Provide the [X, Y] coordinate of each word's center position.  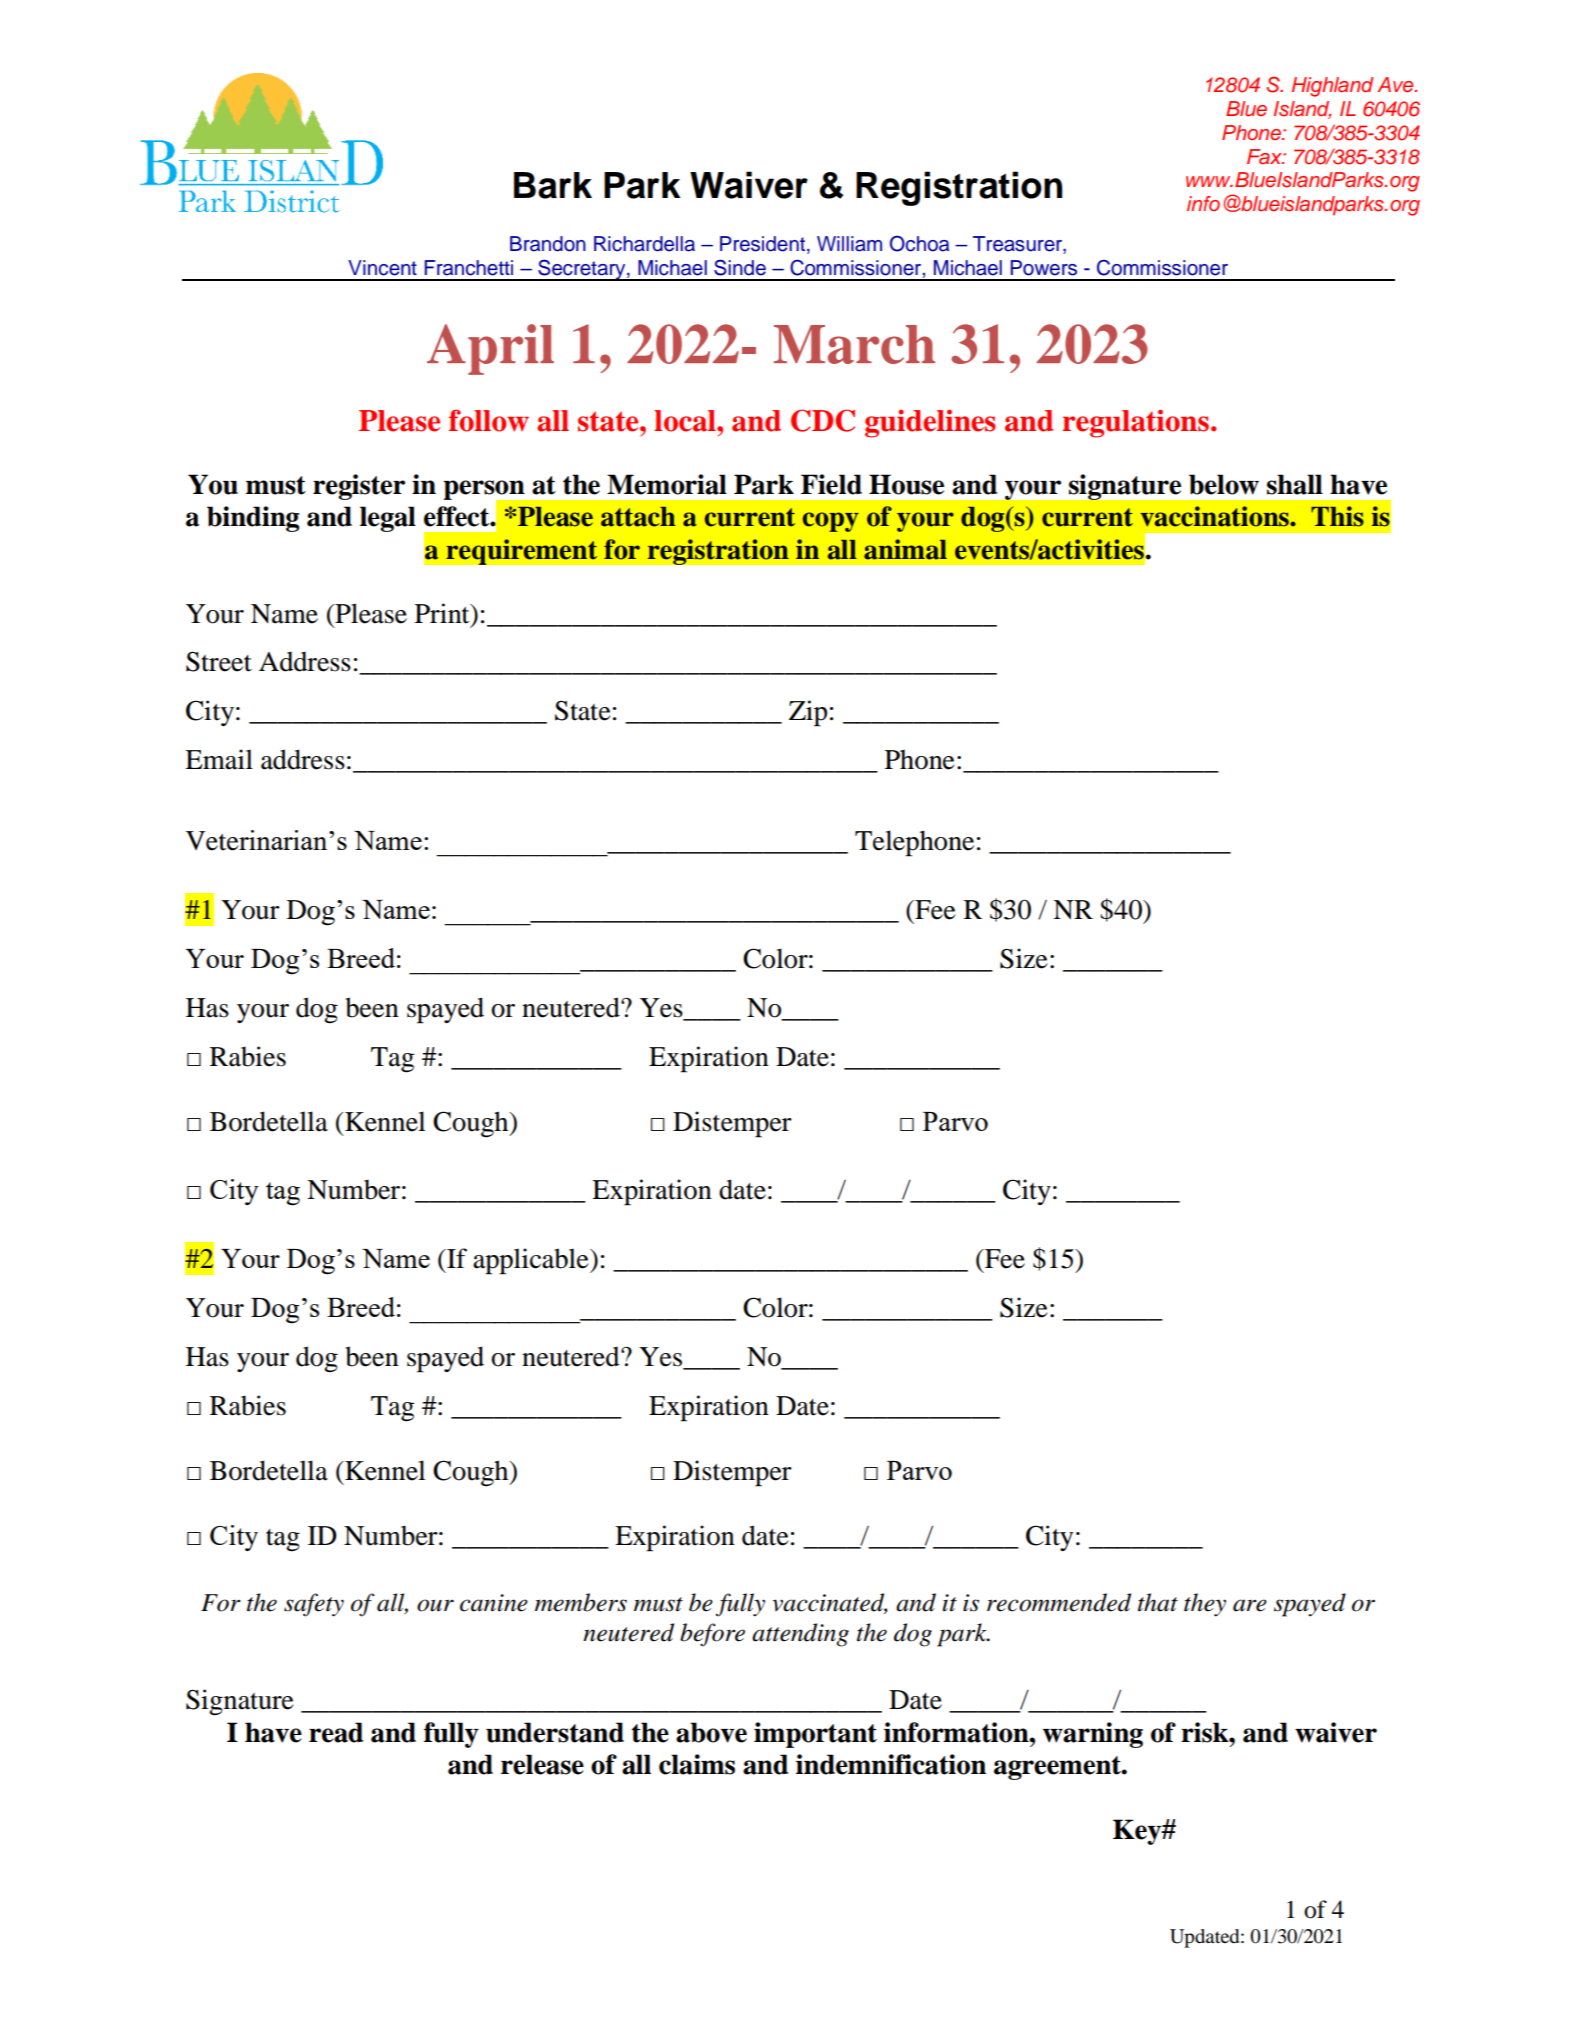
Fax [1266, 157]
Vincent [382, 268]
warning [1093, 1735]
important [815, 1735]
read [336, 1732]
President [764, 245]
